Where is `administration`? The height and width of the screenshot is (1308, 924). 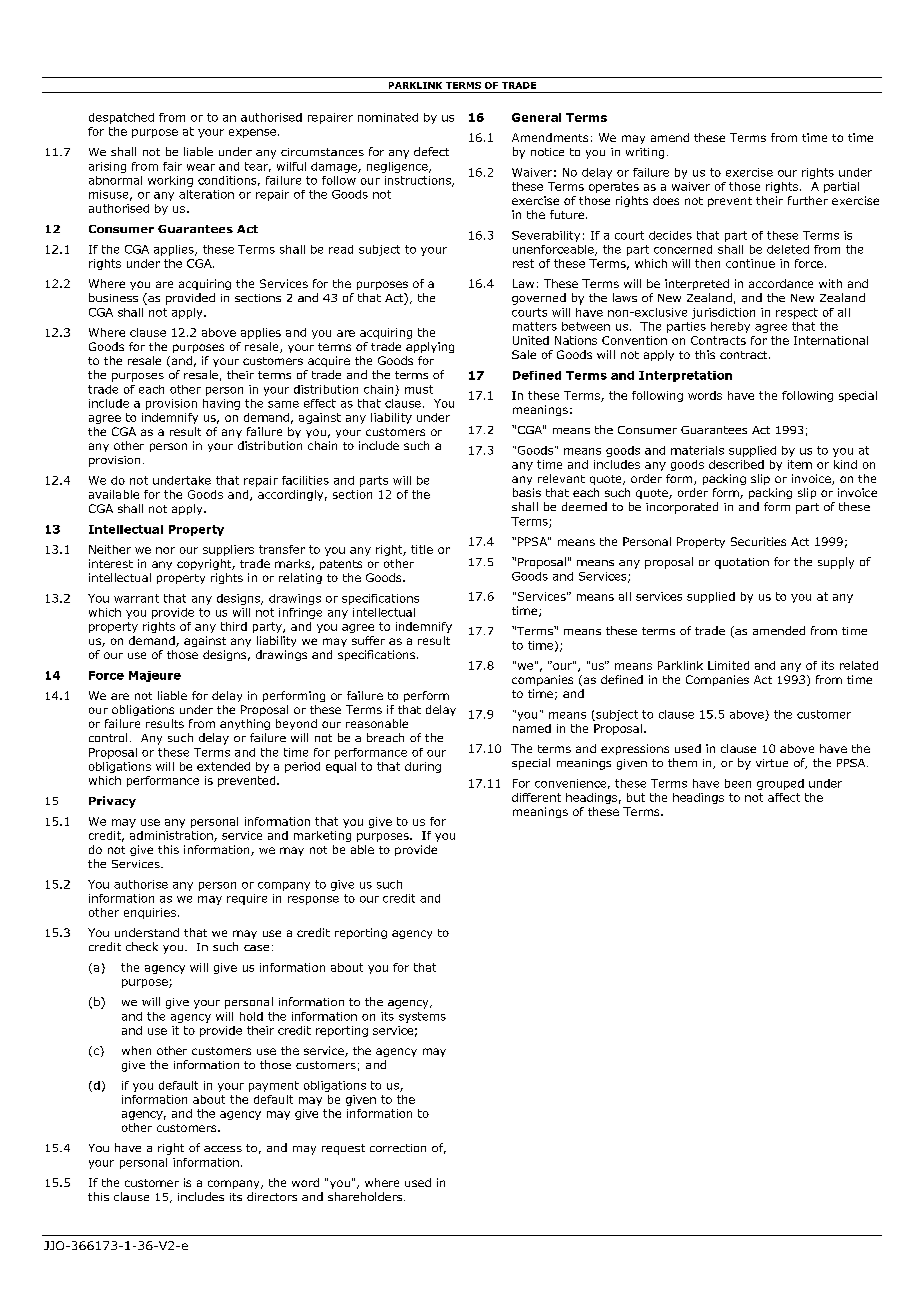
administration is located at coordinates (172, 836).
